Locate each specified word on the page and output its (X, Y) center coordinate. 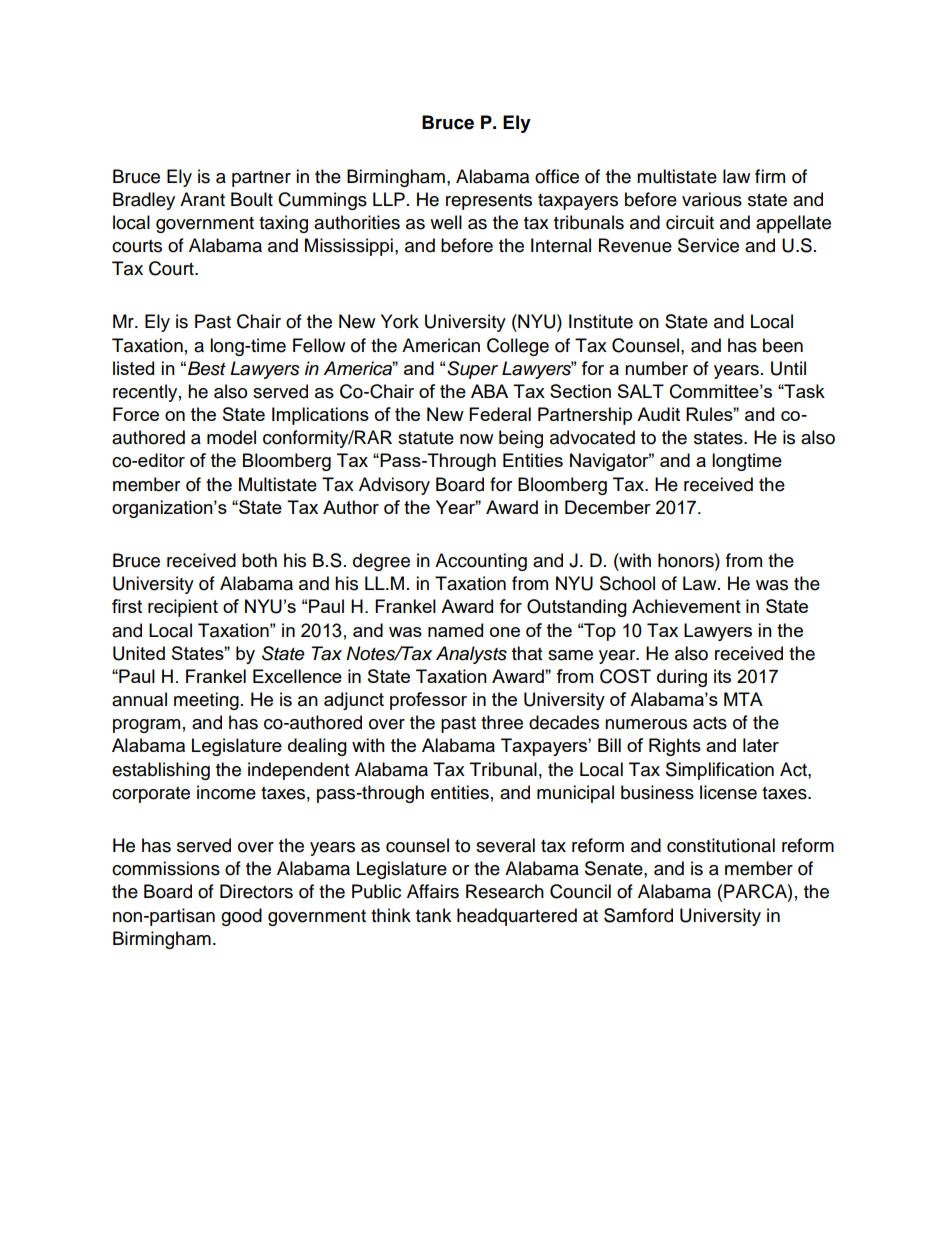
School (627, 583)
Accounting (481, 562)
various (712, 199)
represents (489, 202)
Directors (256, 891)
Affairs (433, 891)
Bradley (144, 201)
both (259, 560)
